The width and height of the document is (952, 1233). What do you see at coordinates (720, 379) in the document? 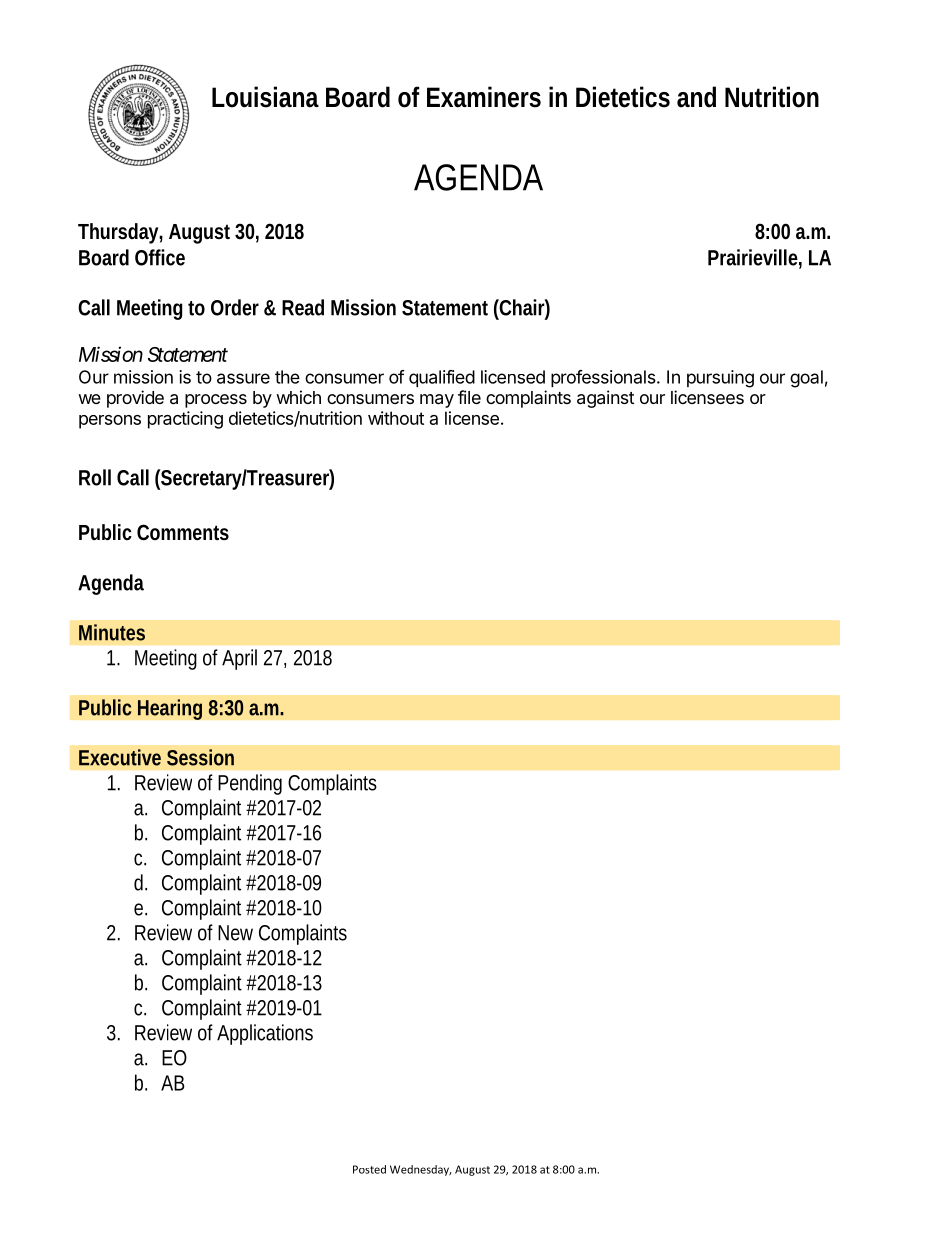
I see `pursuing` at bounding box center [720, 379].
